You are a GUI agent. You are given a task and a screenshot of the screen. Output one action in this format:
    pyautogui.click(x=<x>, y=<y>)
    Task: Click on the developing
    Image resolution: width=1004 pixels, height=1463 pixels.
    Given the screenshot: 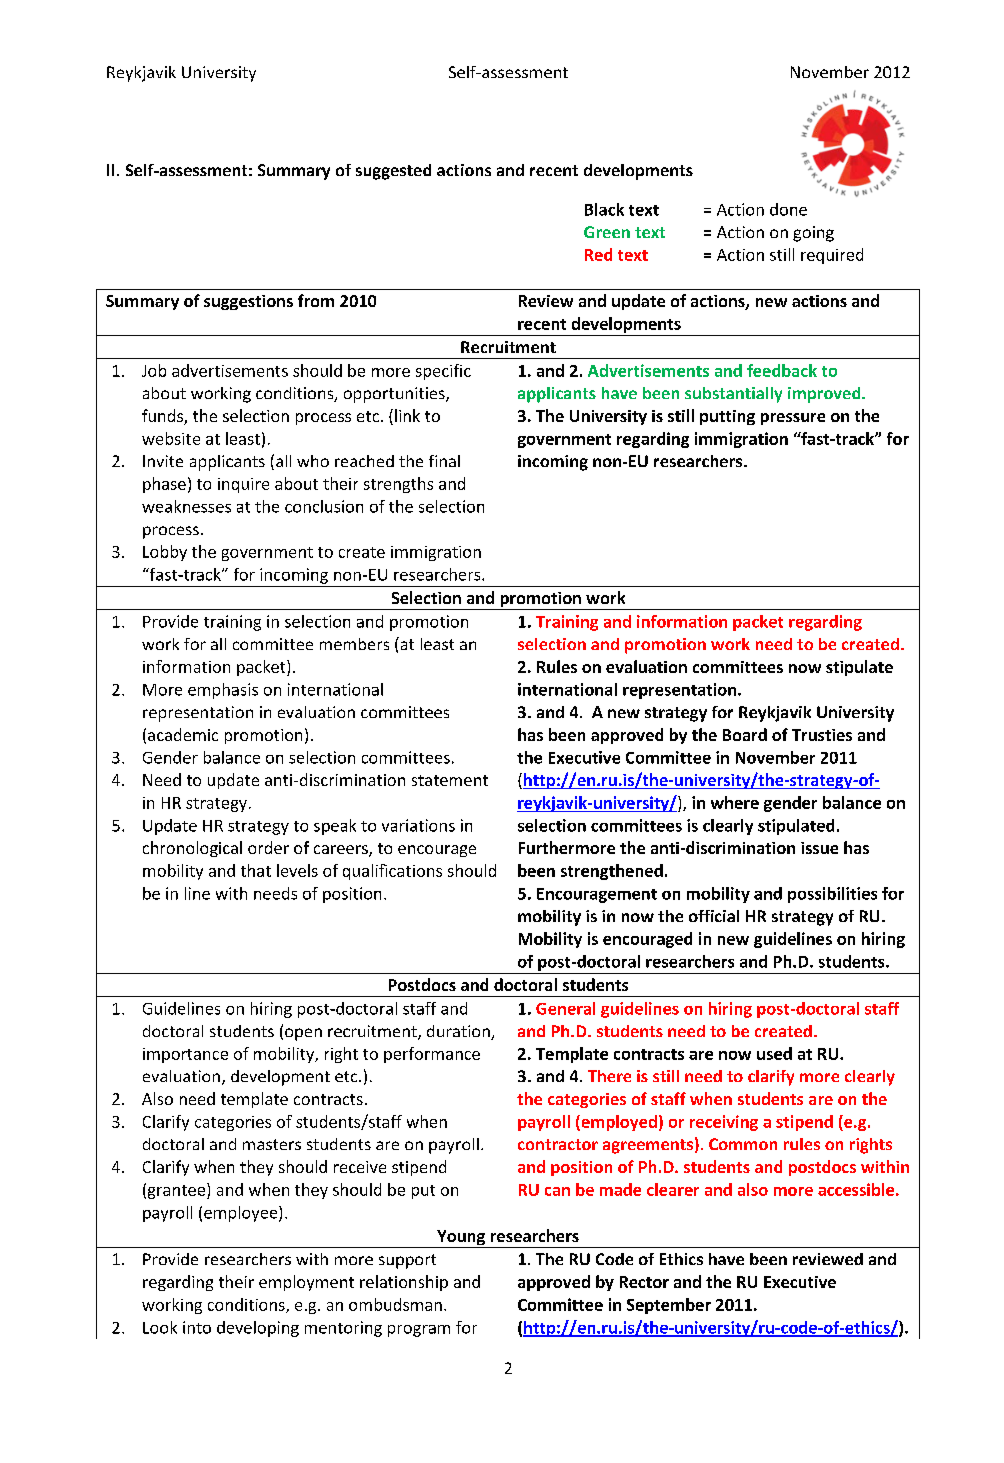 What is the action you would take?
    pyautogui.click(x=258, y=1329)
